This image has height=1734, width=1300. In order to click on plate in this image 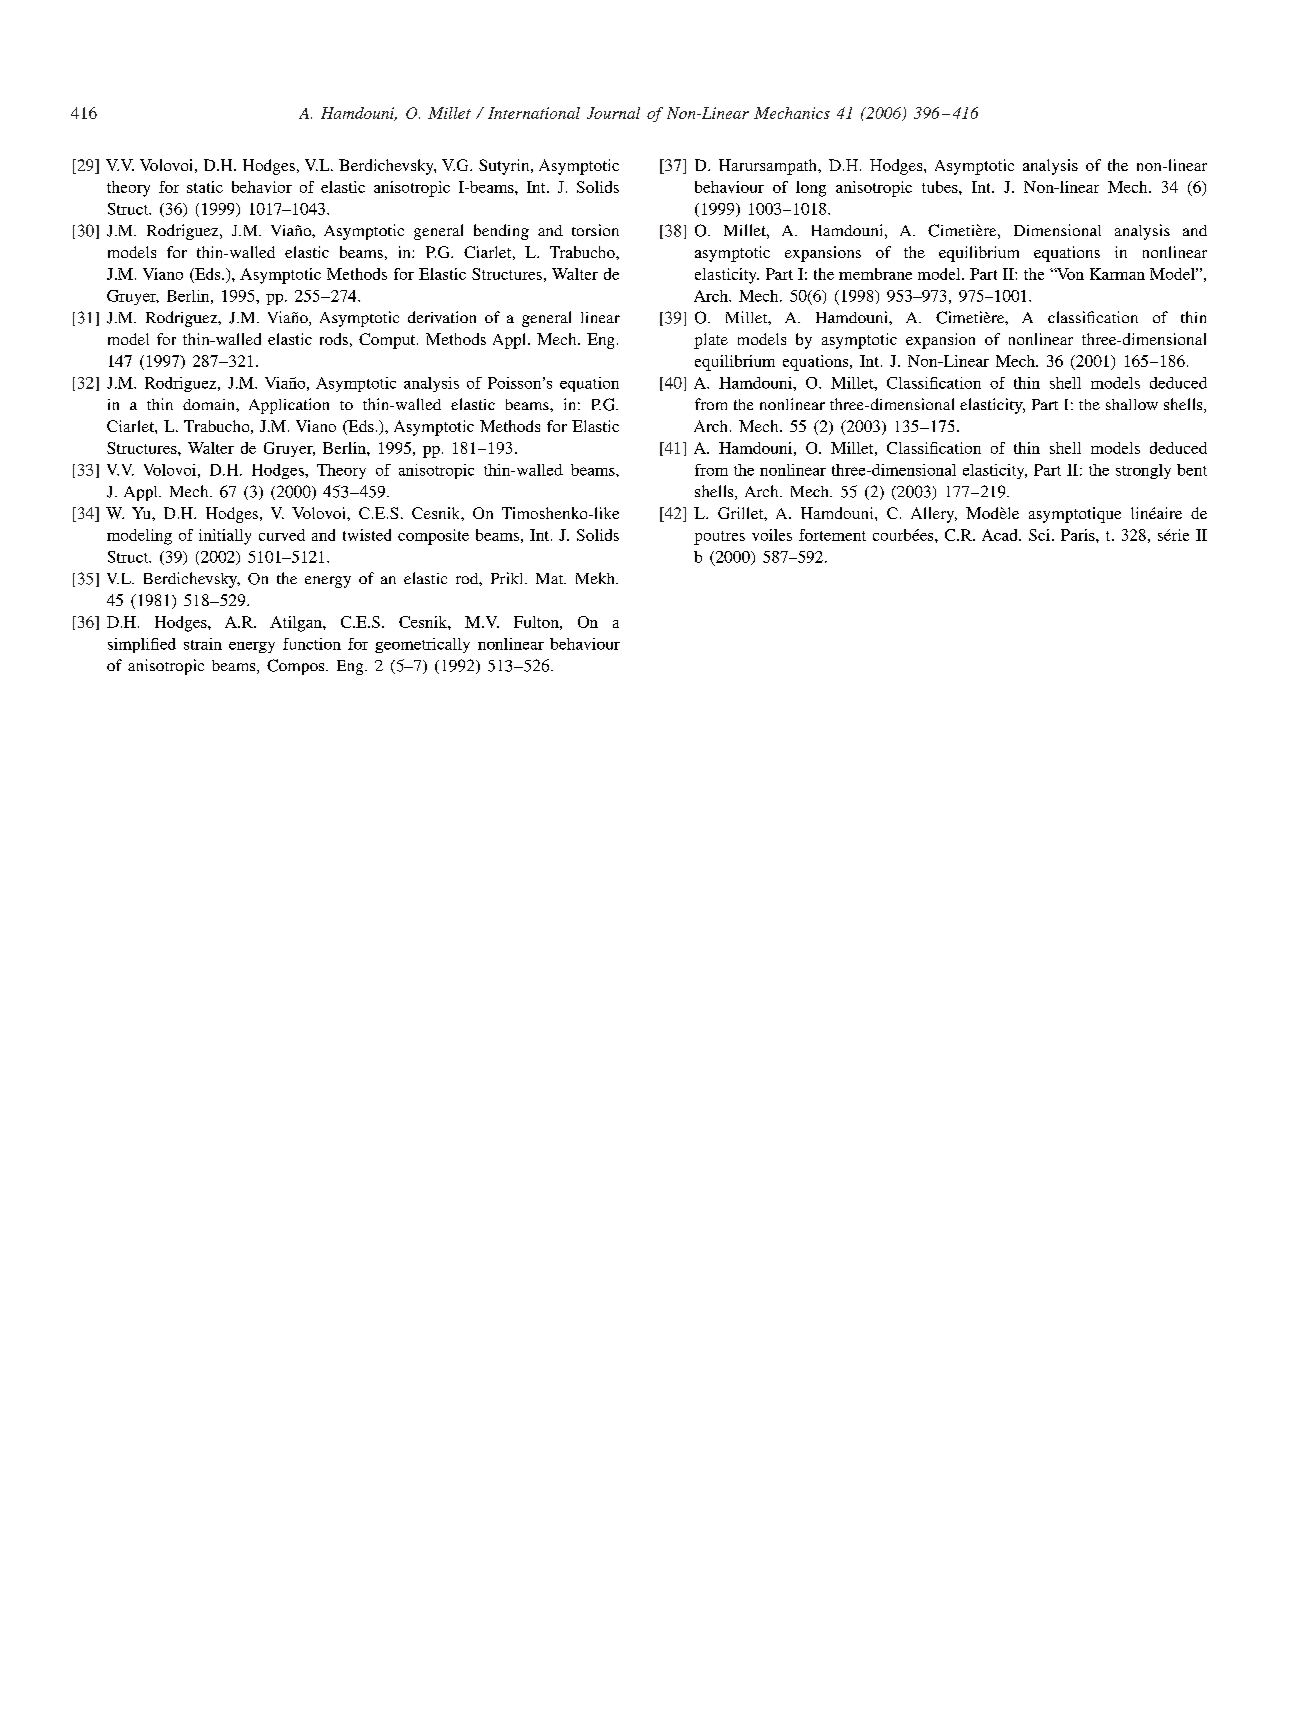, I will do `click(711, 341)`.
